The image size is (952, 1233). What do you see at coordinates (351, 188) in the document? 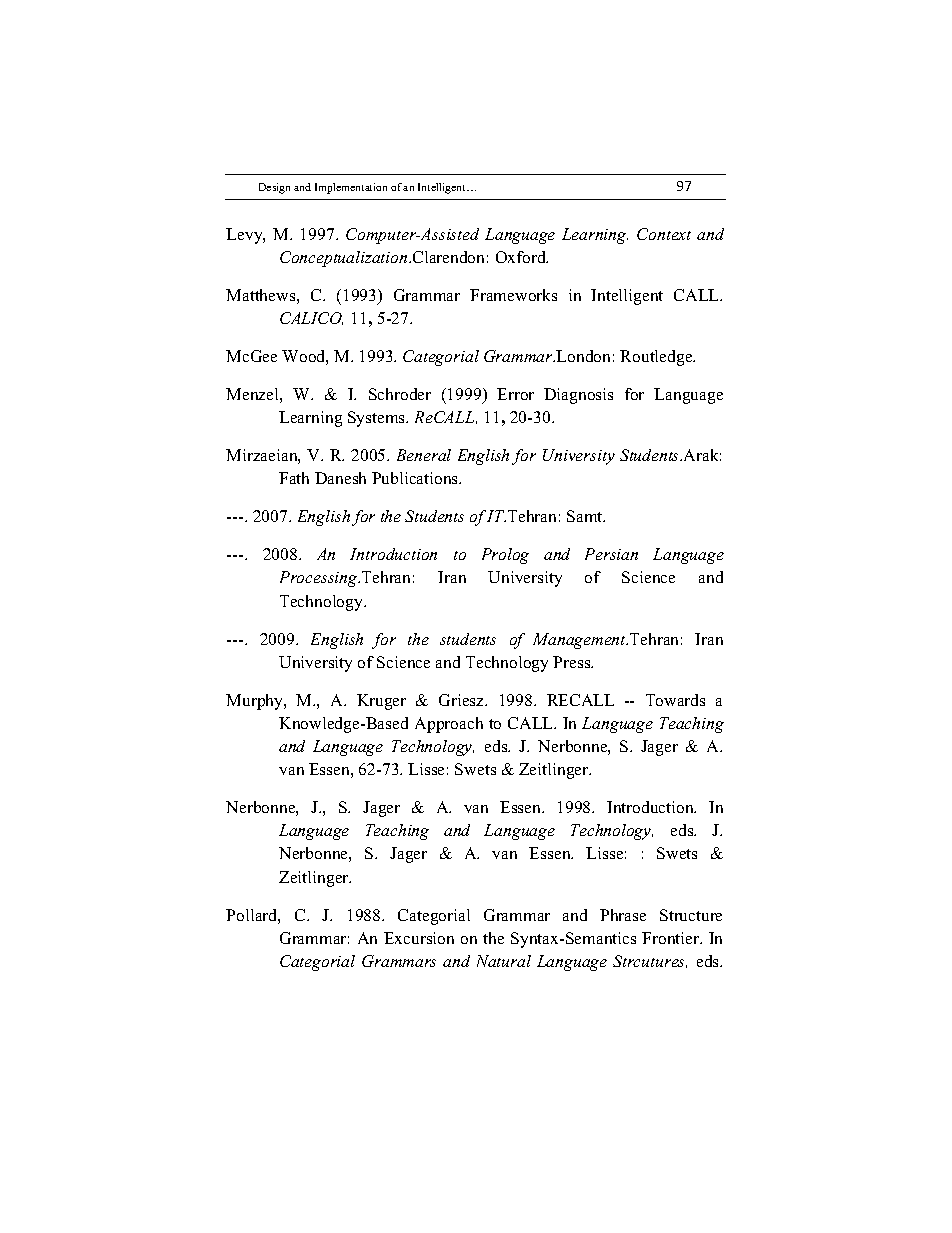
I see `Implementation` at bounding box center [351, 188].
